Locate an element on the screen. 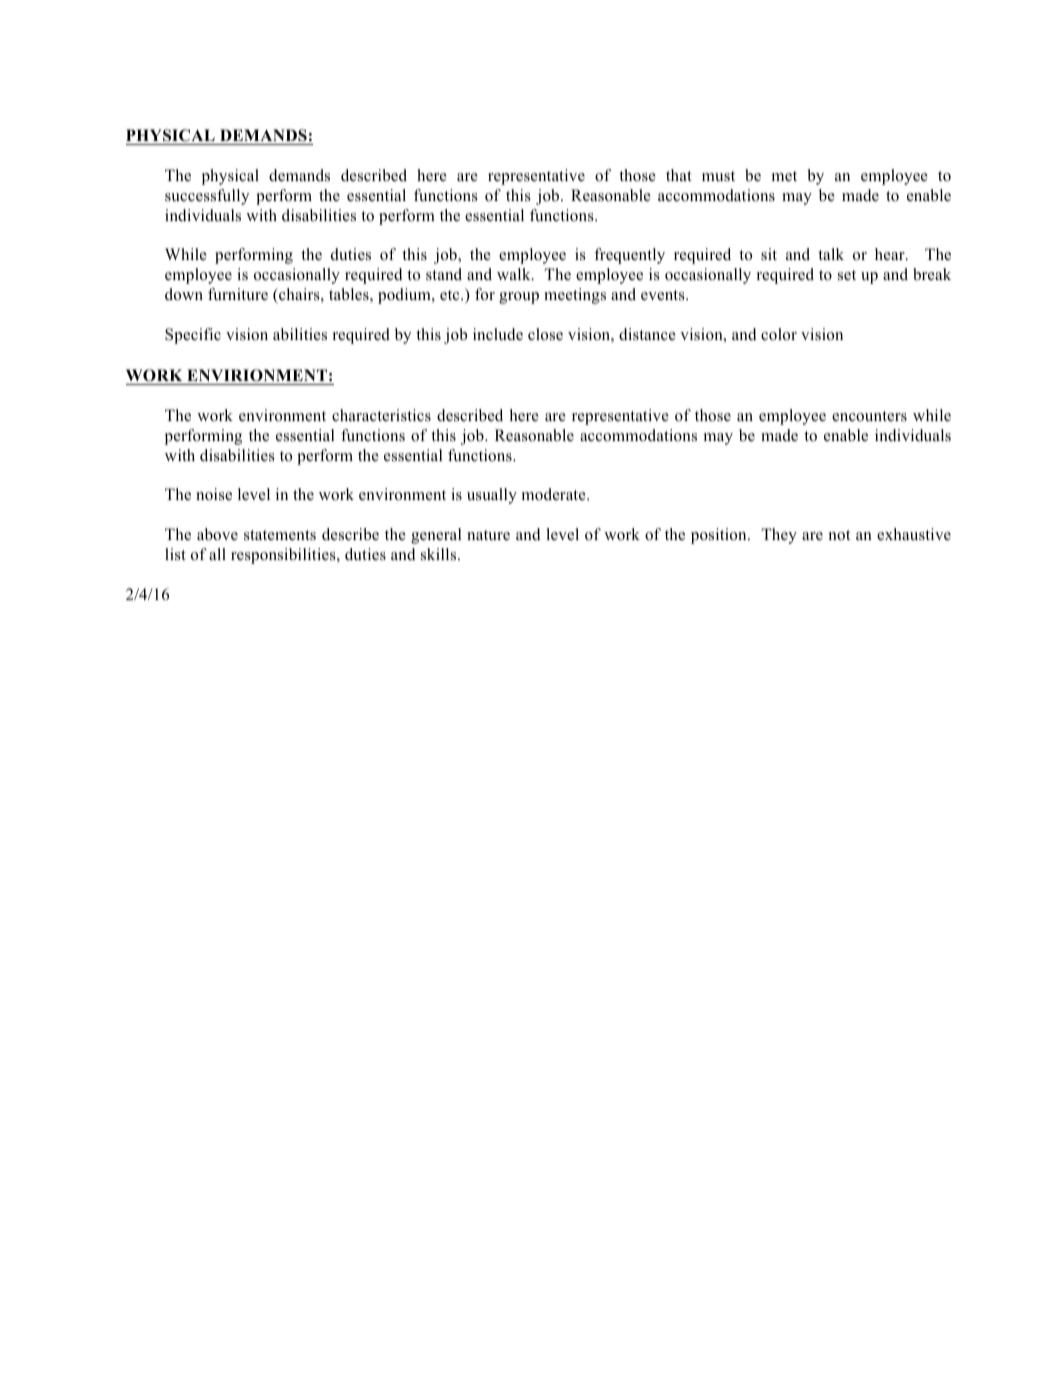 The width and height of the screenshot is (1064, 1377). successfully is located at coordinates (207, 197).
